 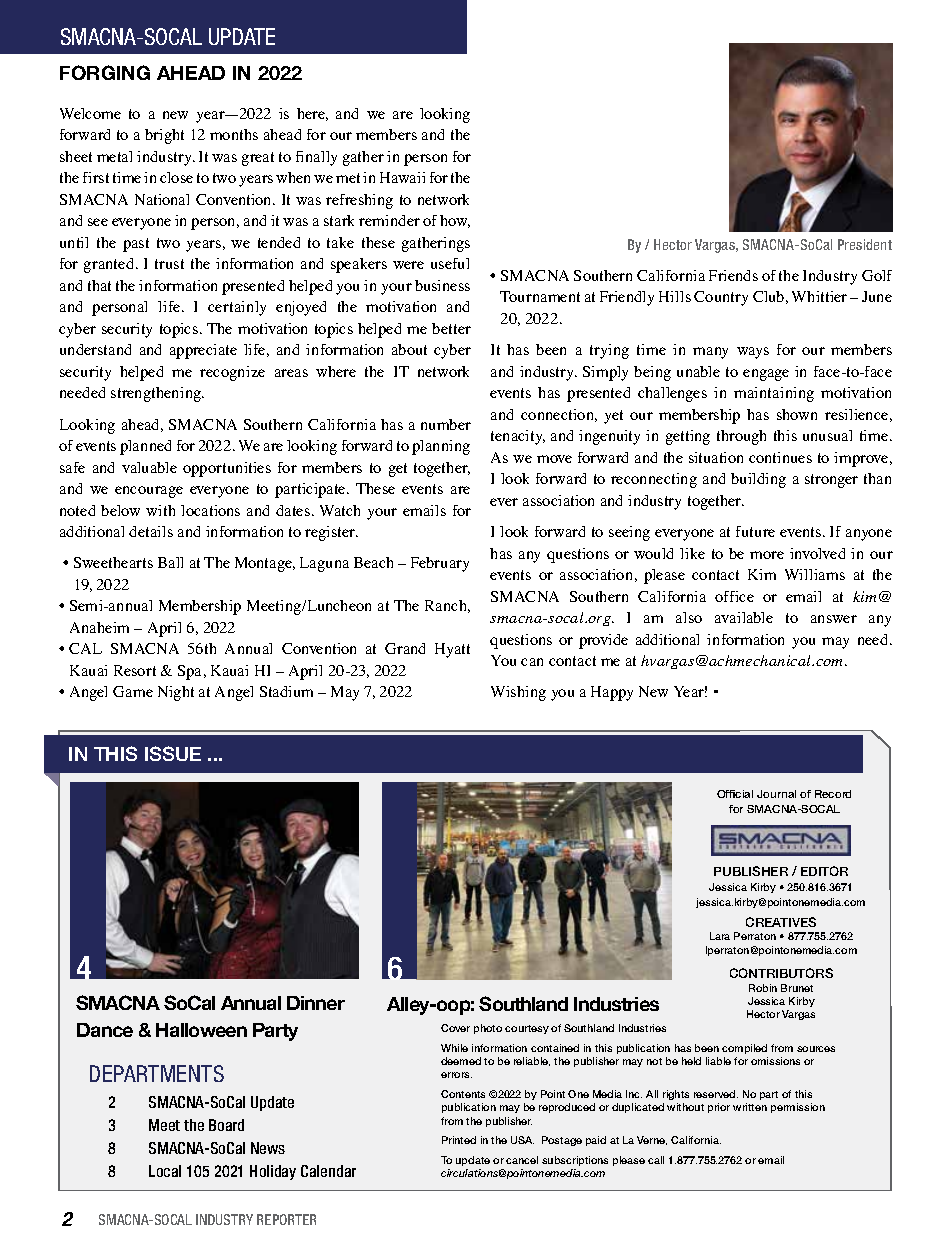 What do you see at coordinates (402, 177) in the screenshot?
I see `Hawaii` at bounding box center [402, 177].
